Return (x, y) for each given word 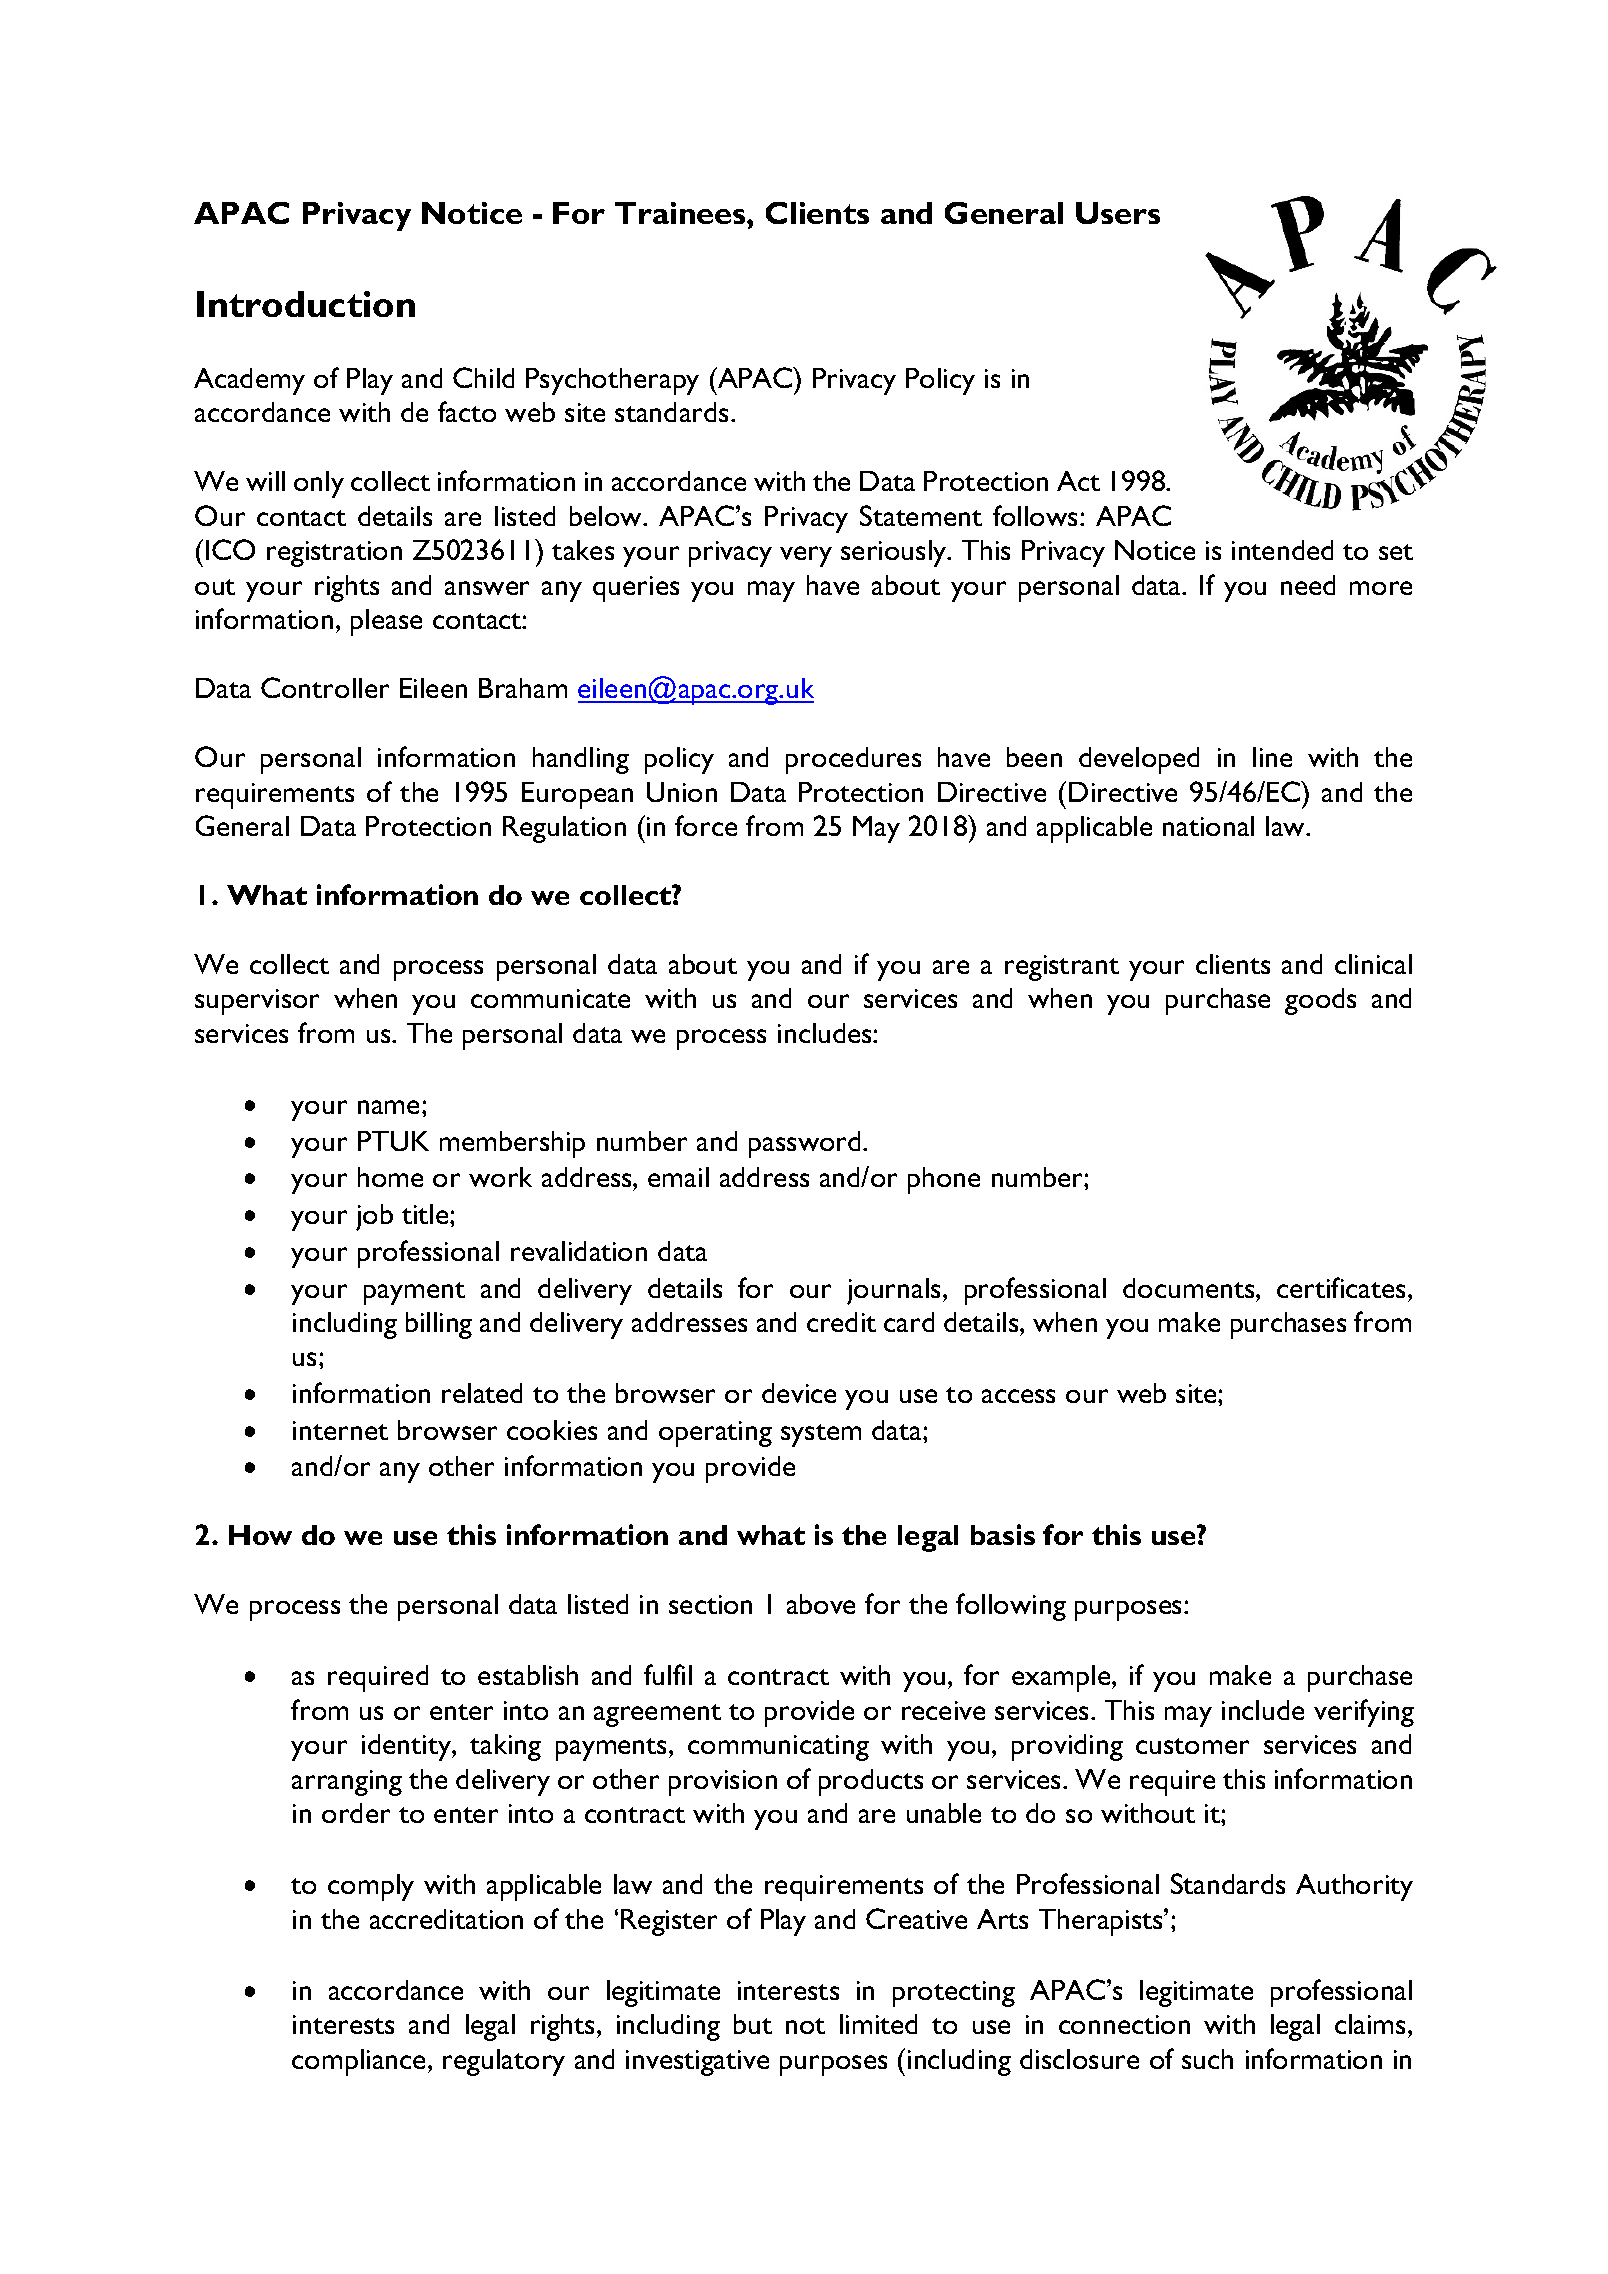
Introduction (306, 304)
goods (1320, 1001)
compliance (360, 2062)
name (390, 1107)
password (806, 1144)
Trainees (681, 213)
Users (1118, 213)
